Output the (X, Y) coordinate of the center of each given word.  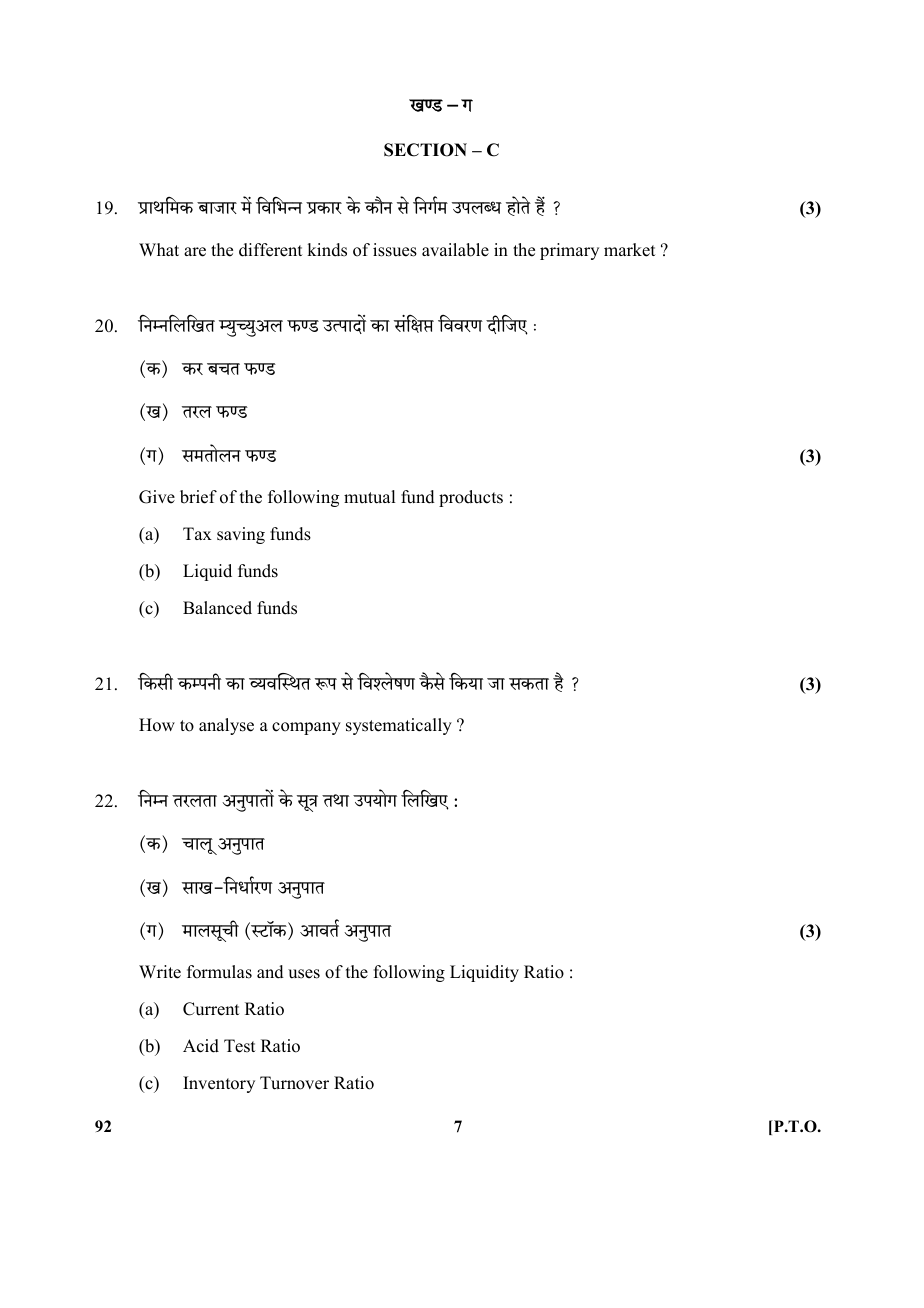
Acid (201, 1046)
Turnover (294, 1083)
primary (569, 251)
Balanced (217, 608)
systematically (399, 726)
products (471, 498)
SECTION (425, 150)
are (195, 252)
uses (304, 974)
